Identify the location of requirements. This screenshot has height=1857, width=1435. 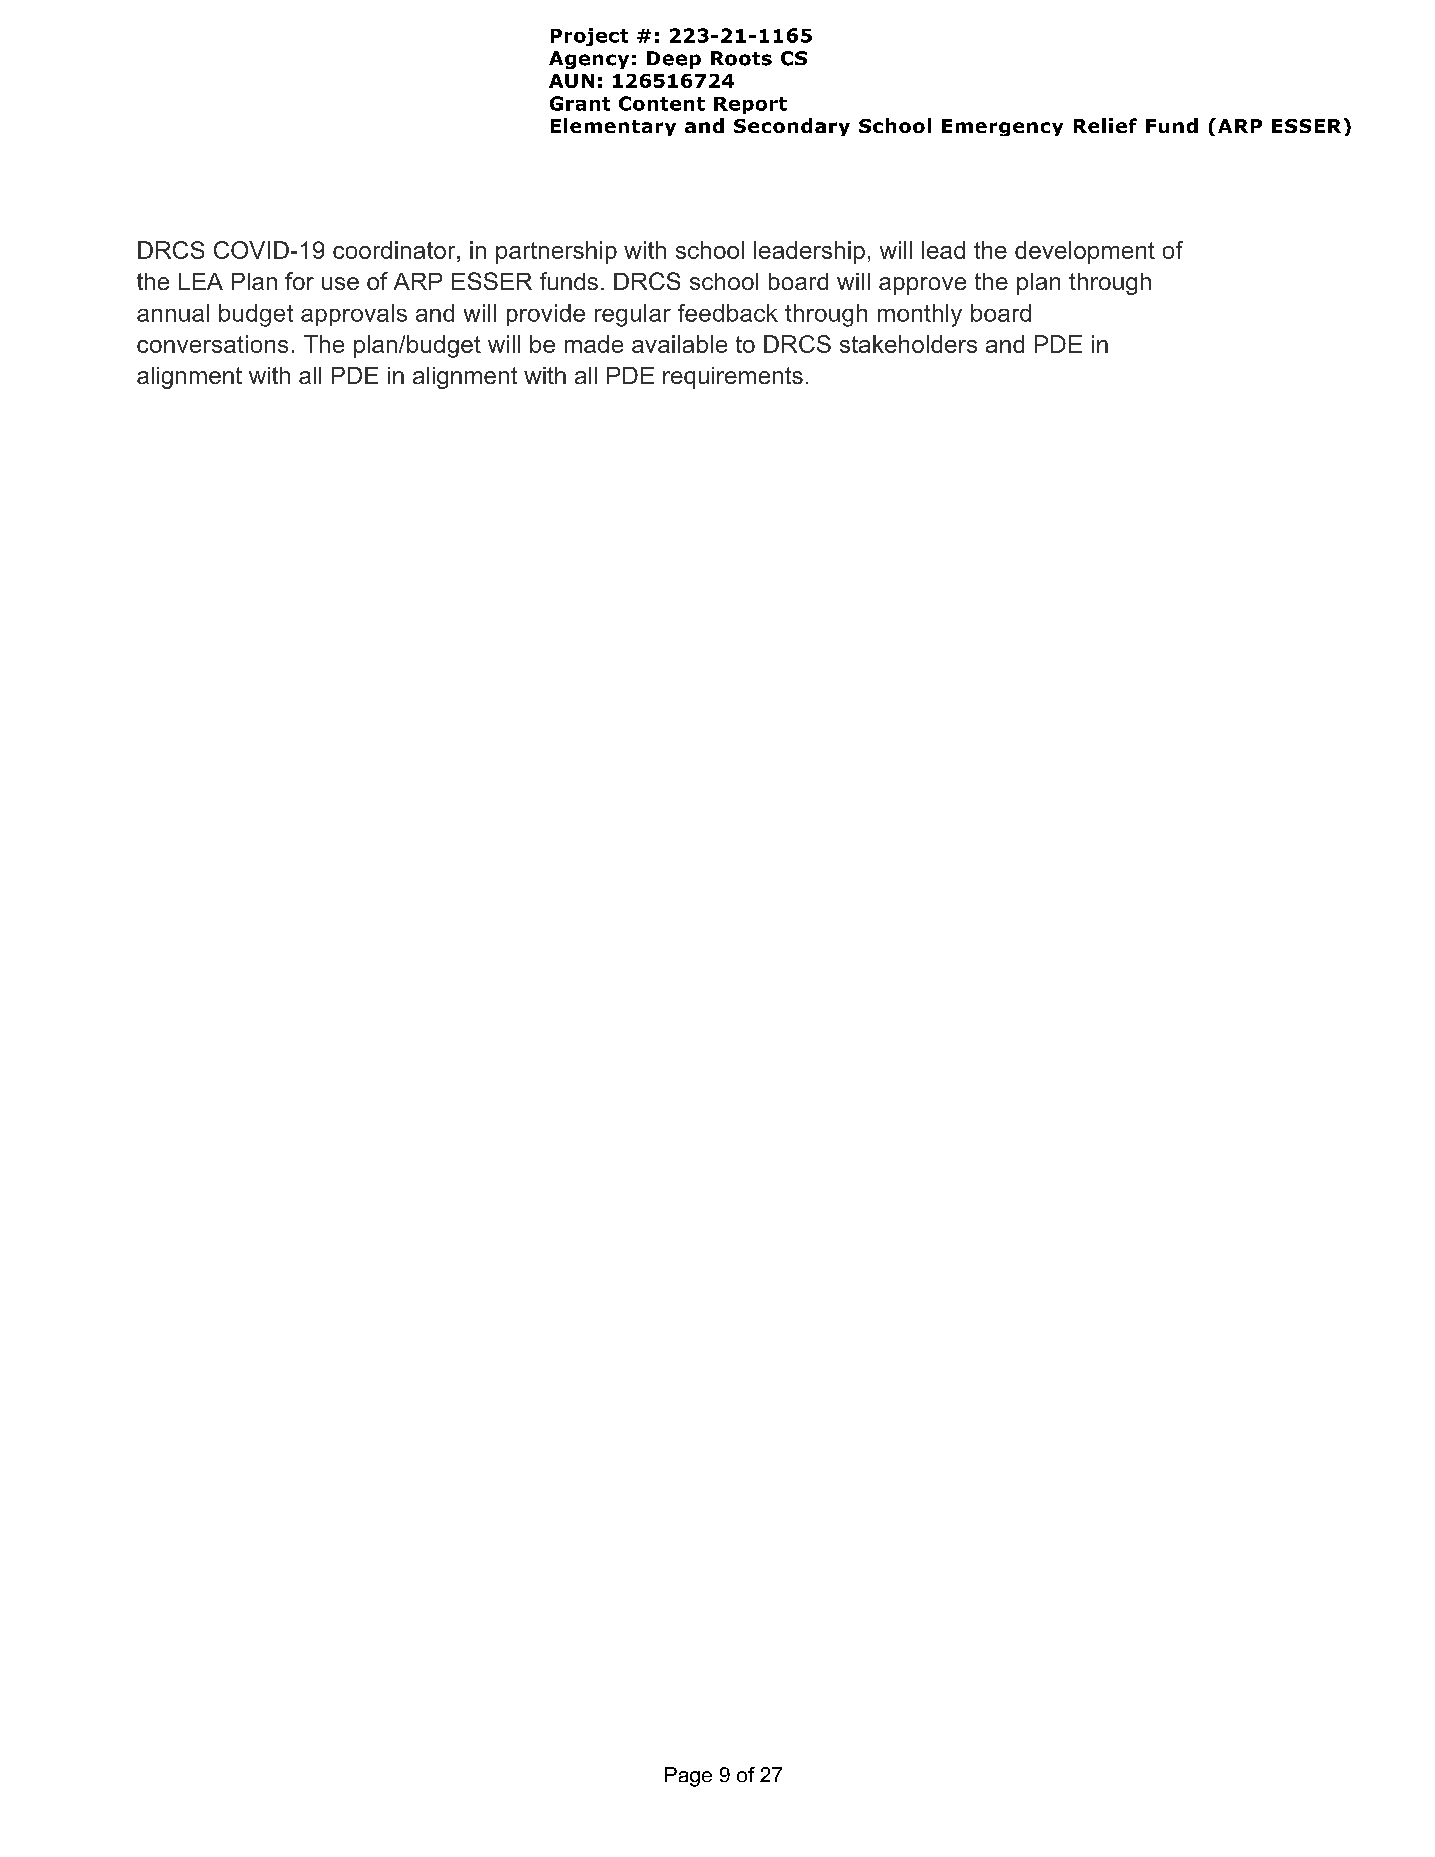
(733, 378).
